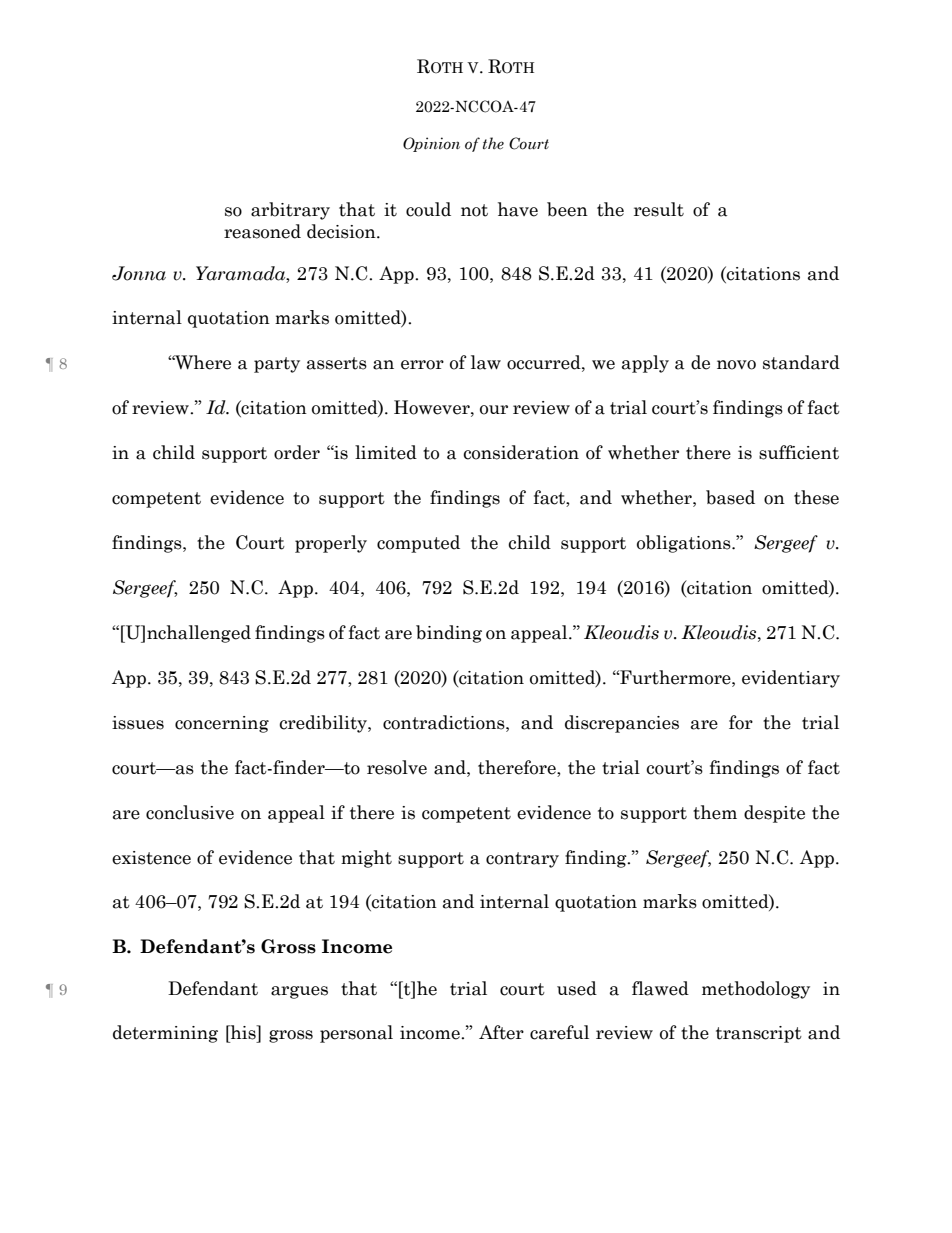 Image resolution: width=952 pixels, height=1233 pixels. I want to click on result, so click(659, 209).
